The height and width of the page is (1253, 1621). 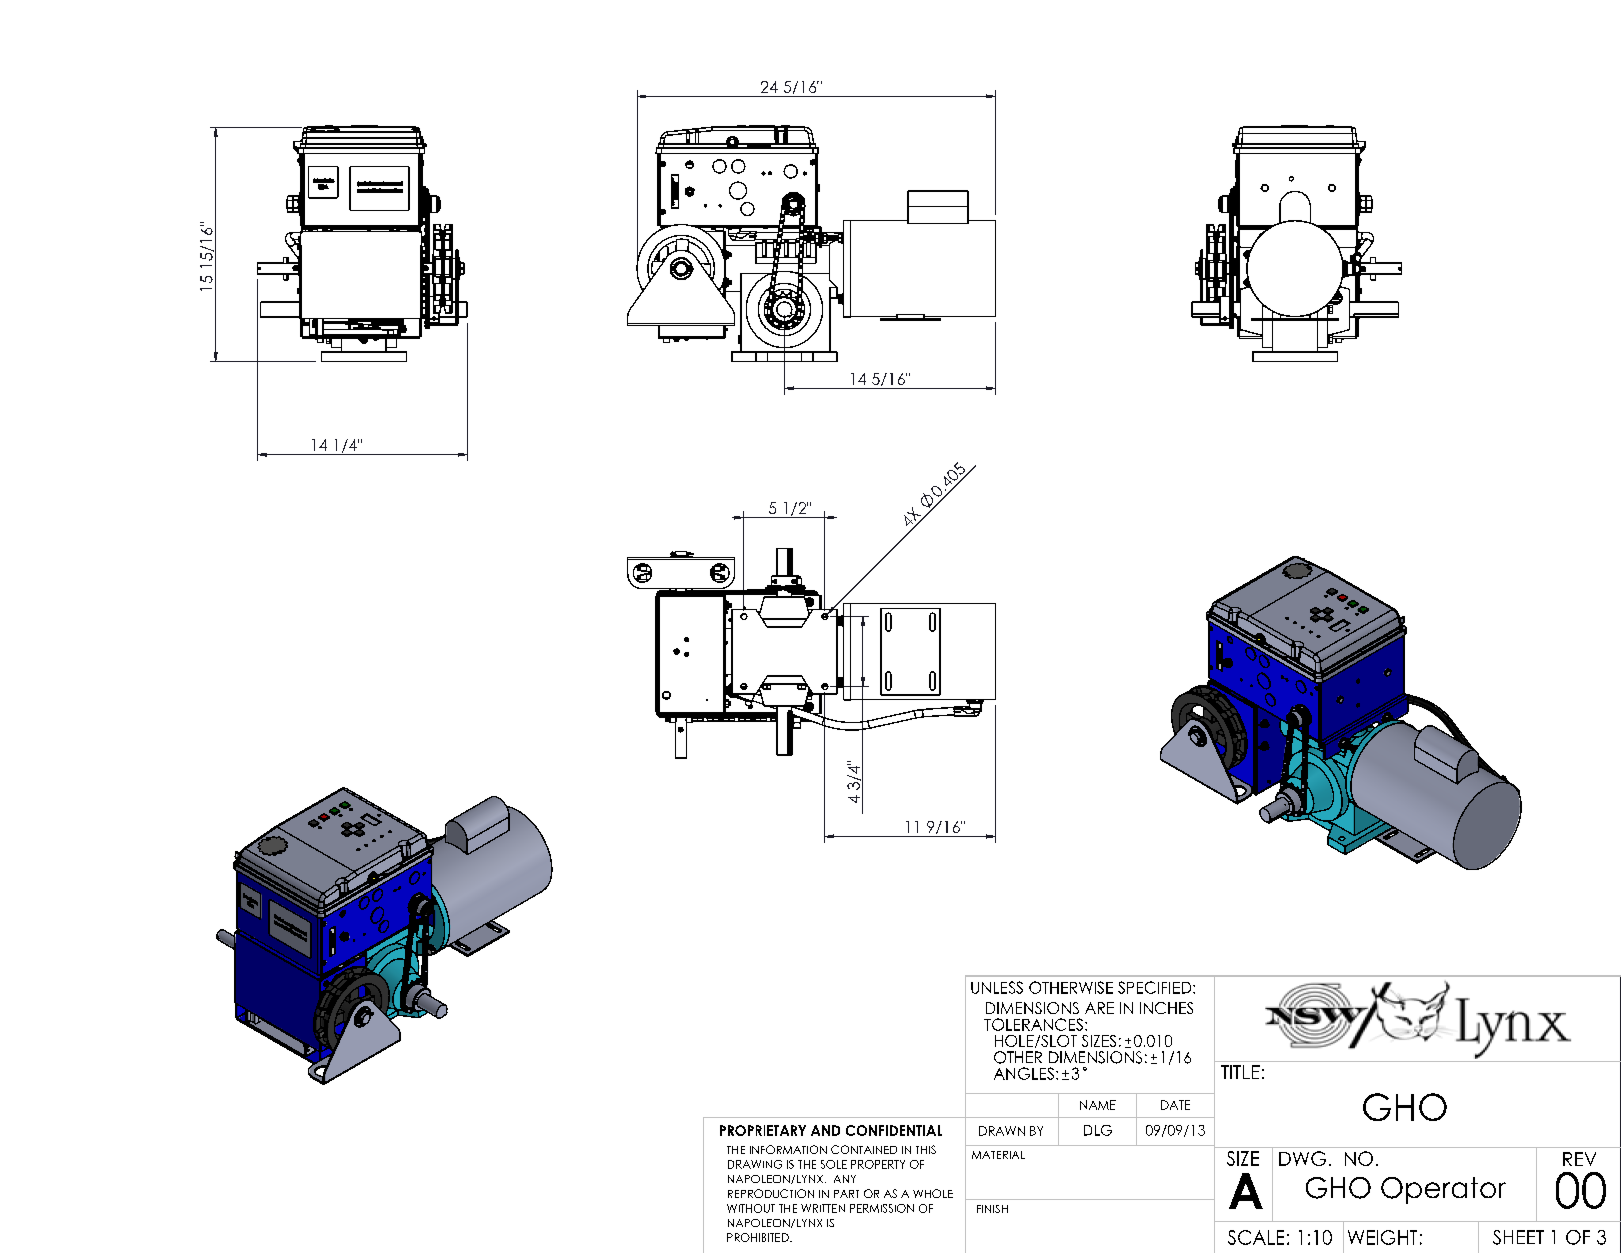 I want to click on SCALE, so click(x=1256, y=1237).
